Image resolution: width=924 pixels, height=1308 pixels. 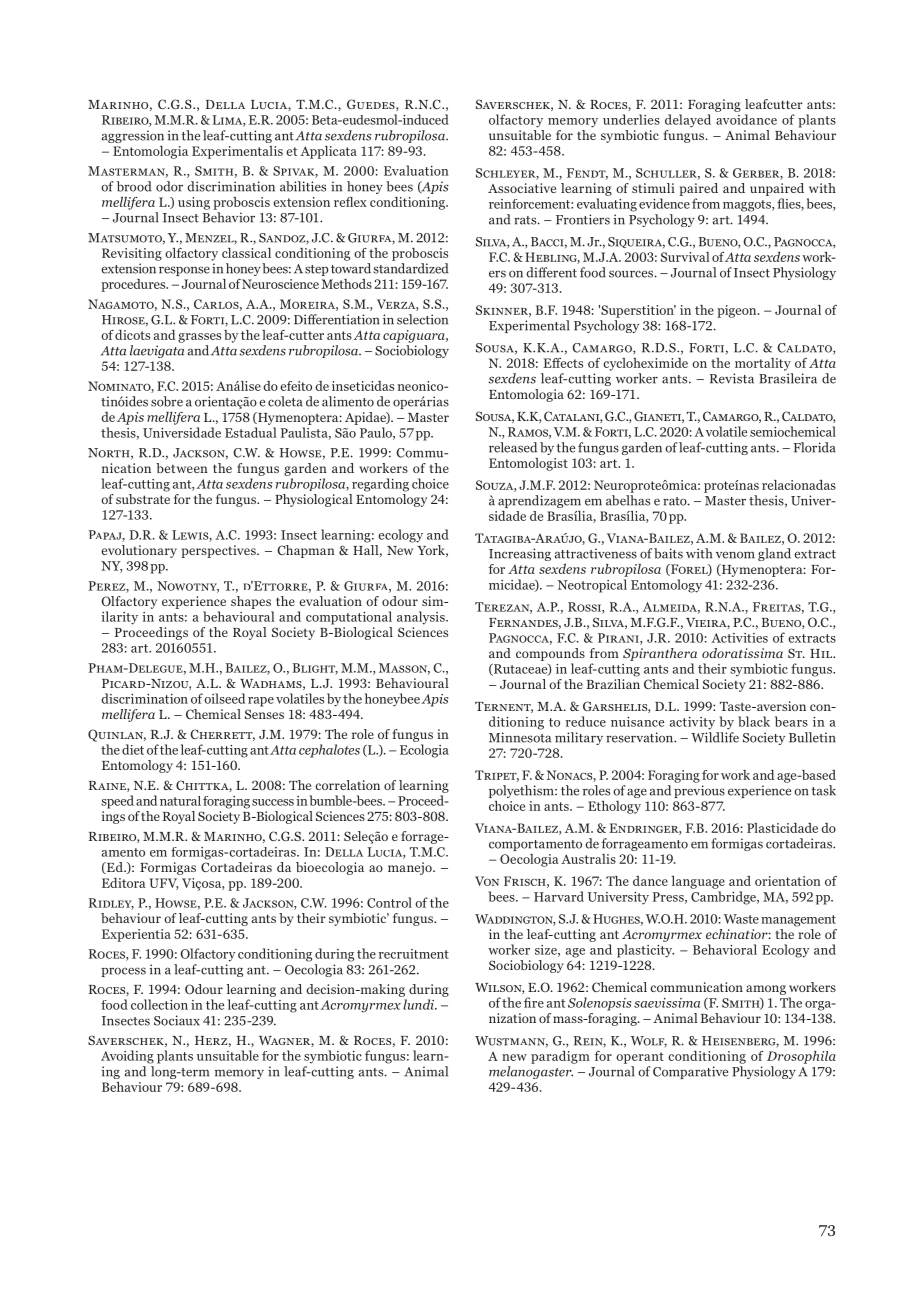 I want to click on aggression, so click(x=133, y=136).
